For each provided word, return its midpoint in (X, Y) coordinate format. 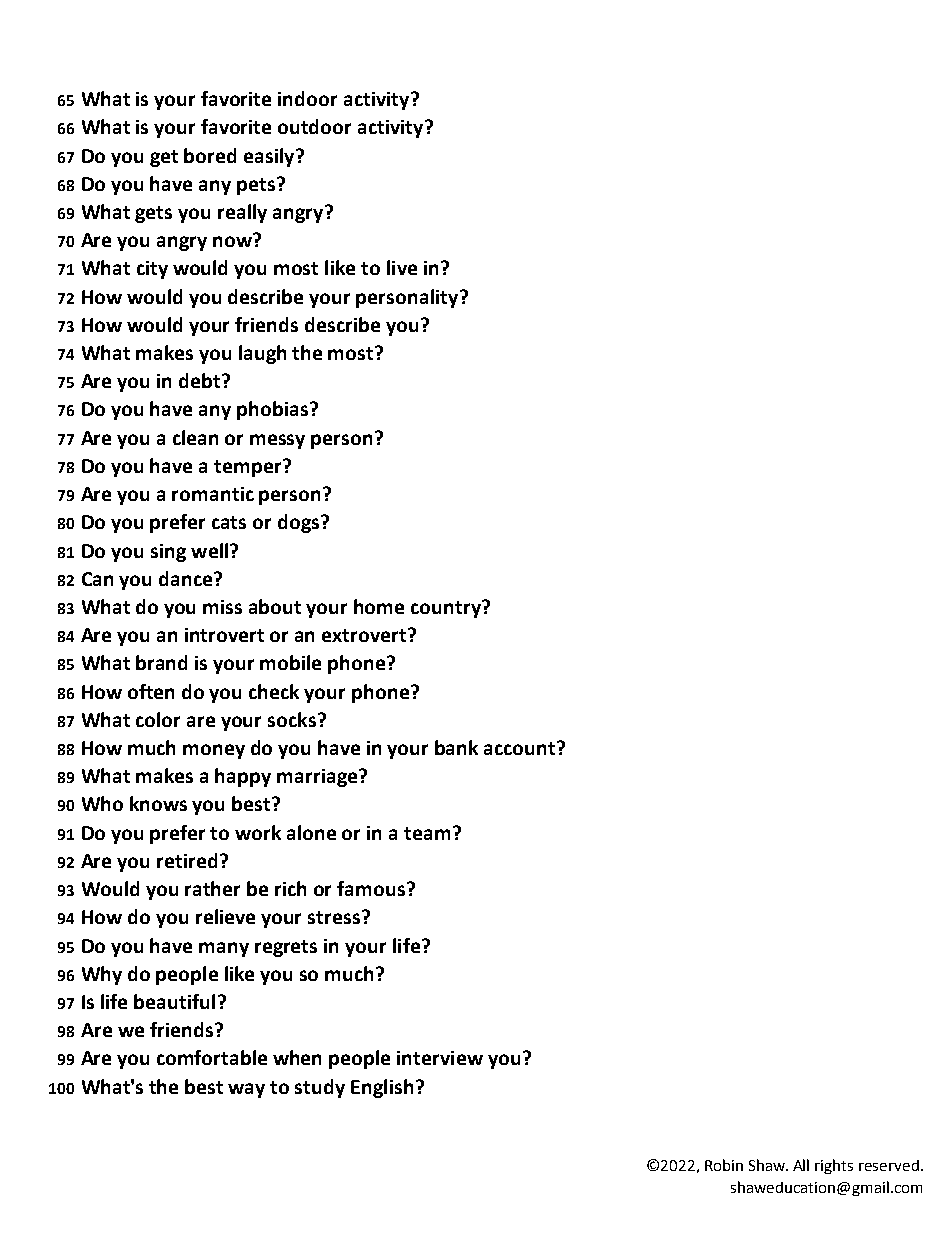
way (246, 1090)
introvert (224, 635)
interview (440, 1058)
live (402, 267)
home (379, 606)
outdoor (314, 126)
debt (201, 380)
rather (212, 888)
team (427, 833)
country (447, 609)
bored (210, 155)
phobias (272, 410)
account (521, 748)
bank (456, 747)
